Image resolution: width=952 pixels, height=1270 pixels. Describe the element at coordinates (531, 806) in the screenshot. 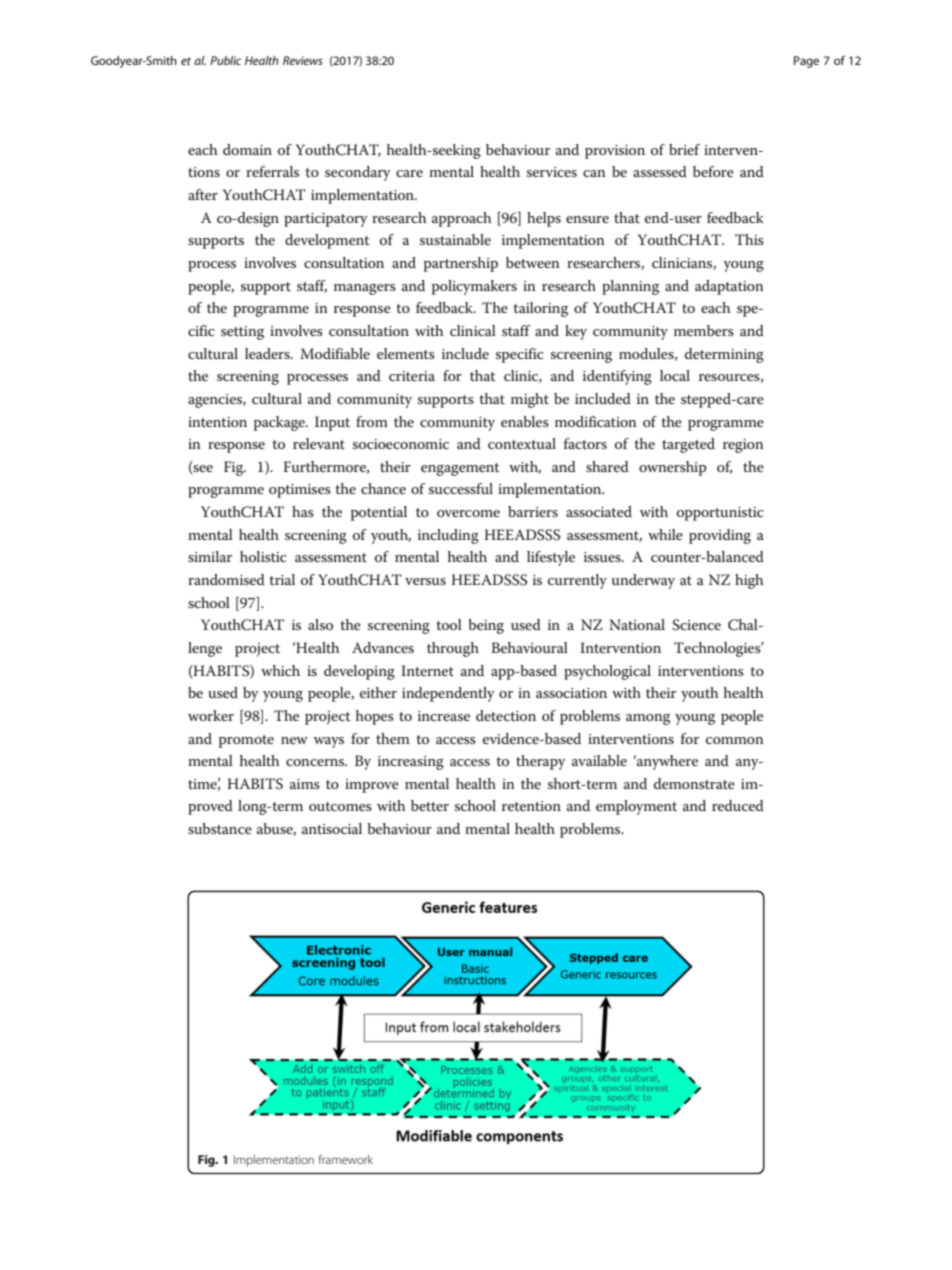

I see `retention` at that location.
